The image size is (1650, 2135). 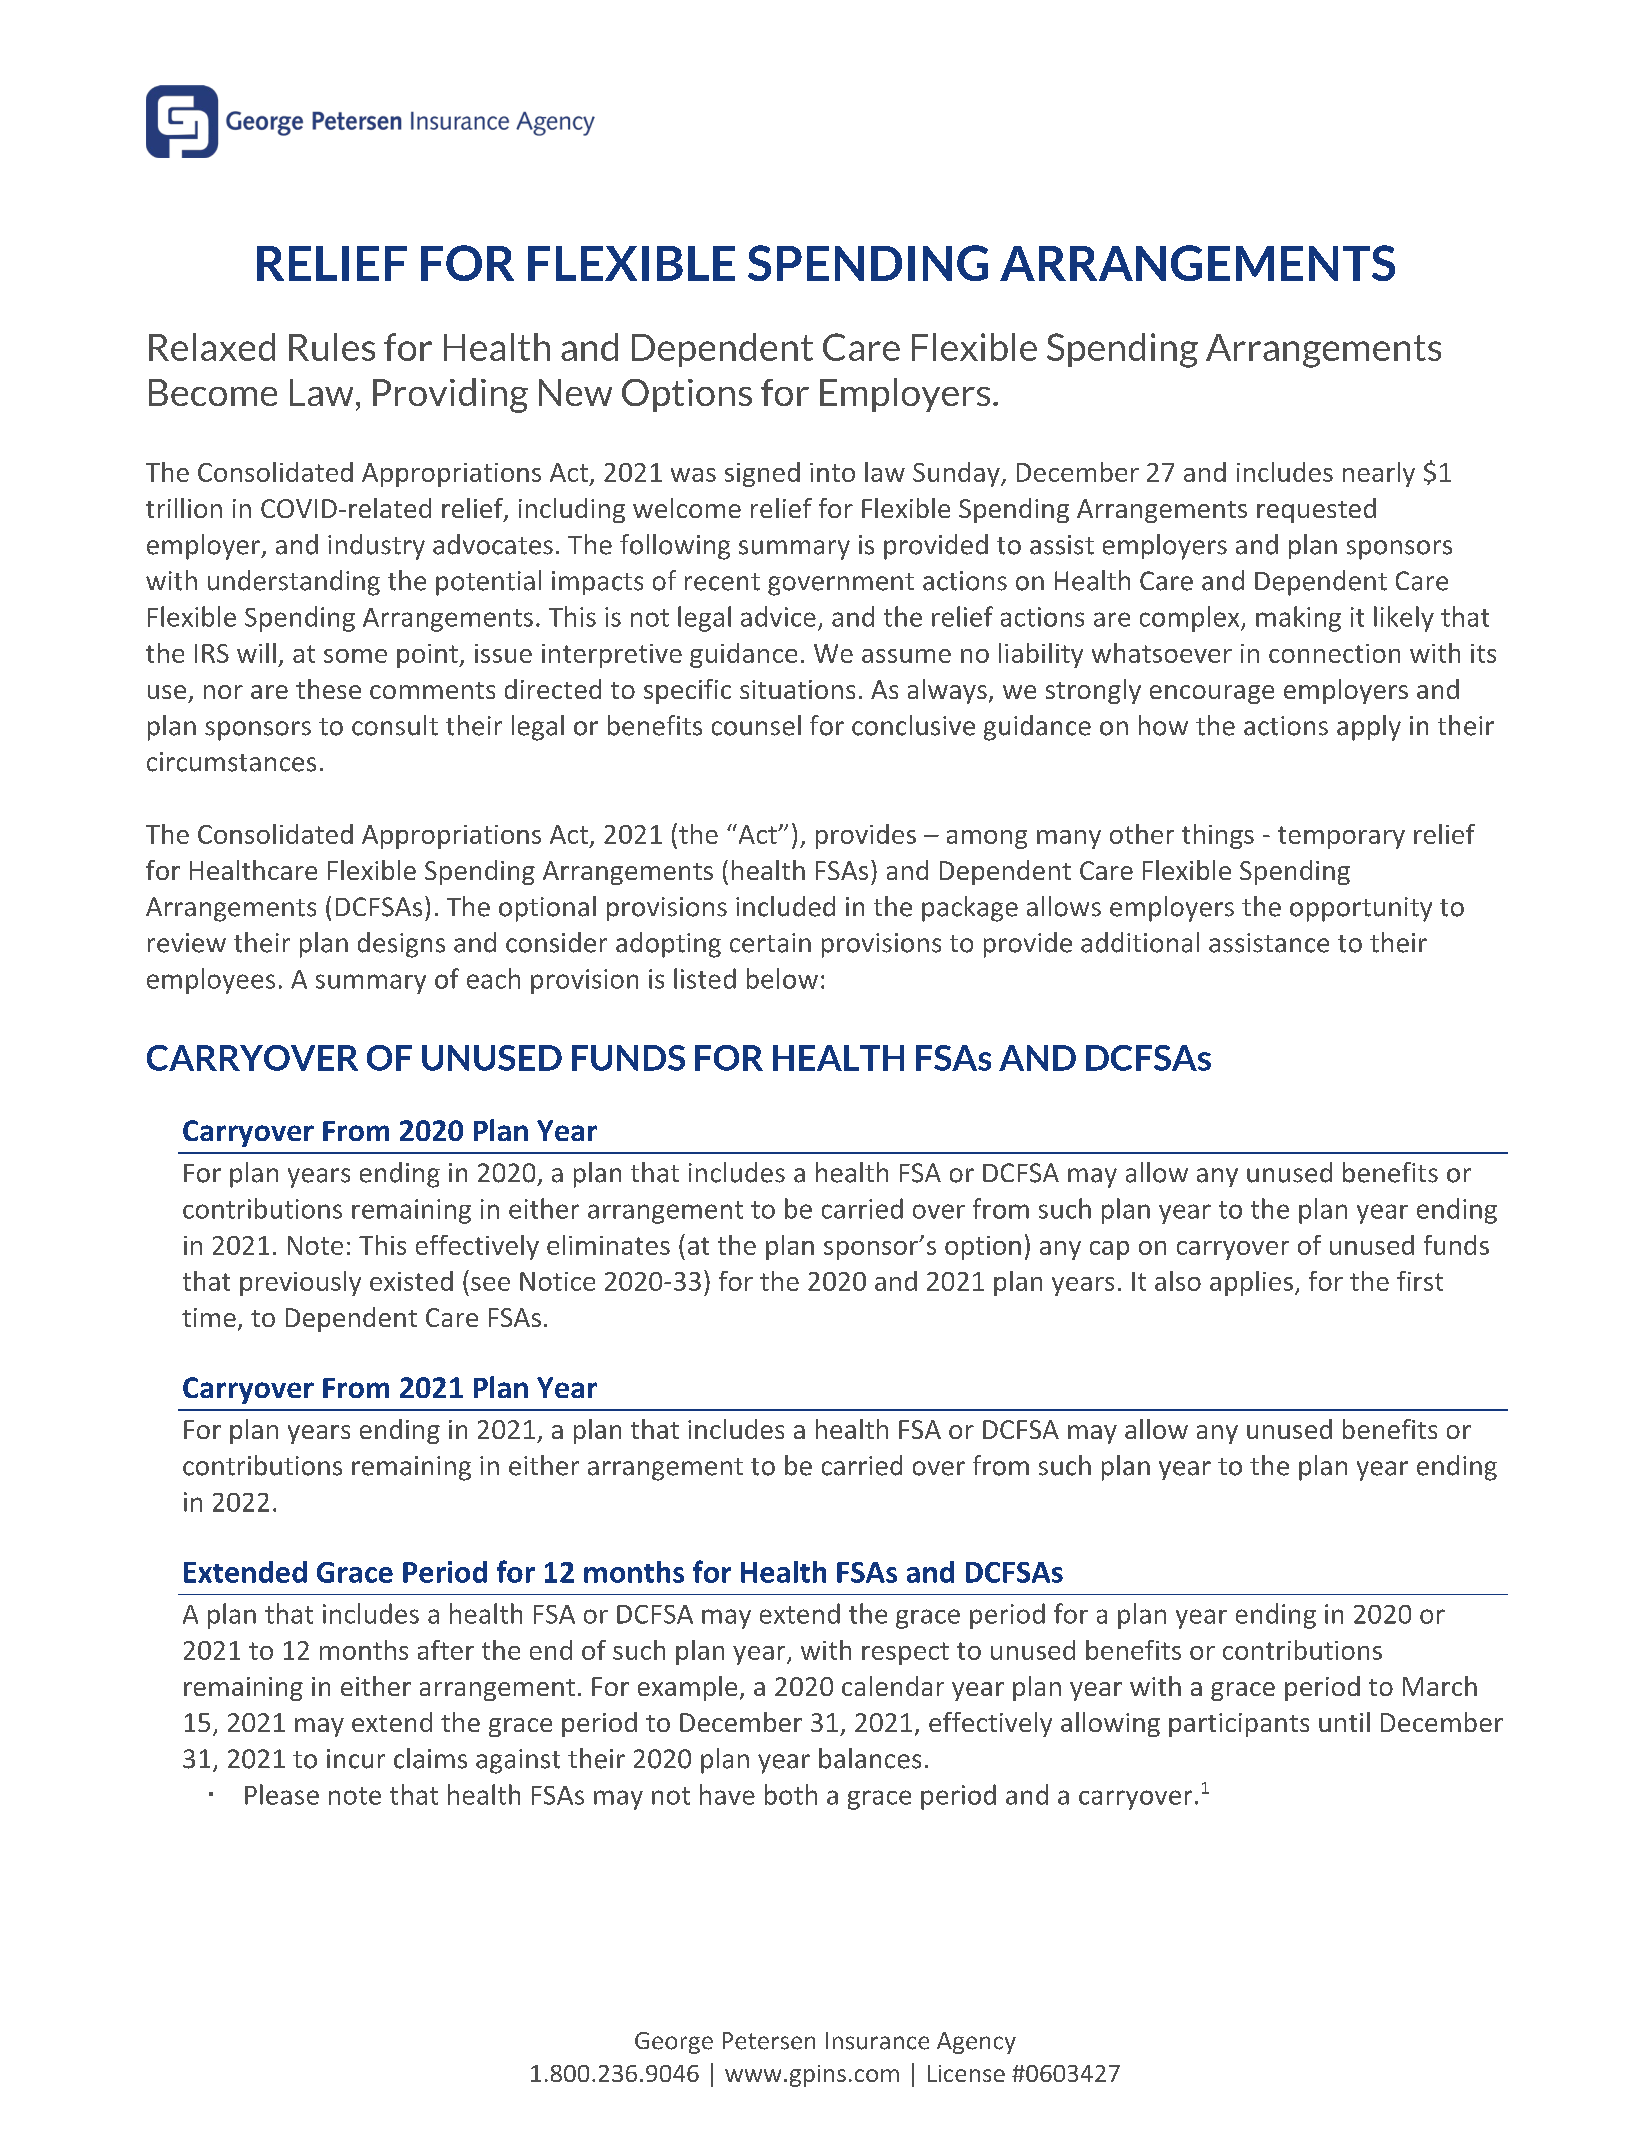 What do you see at coordinates (976, 2043) in the screenshot?
I see `Agency` at bounding box center [976, 2043].
